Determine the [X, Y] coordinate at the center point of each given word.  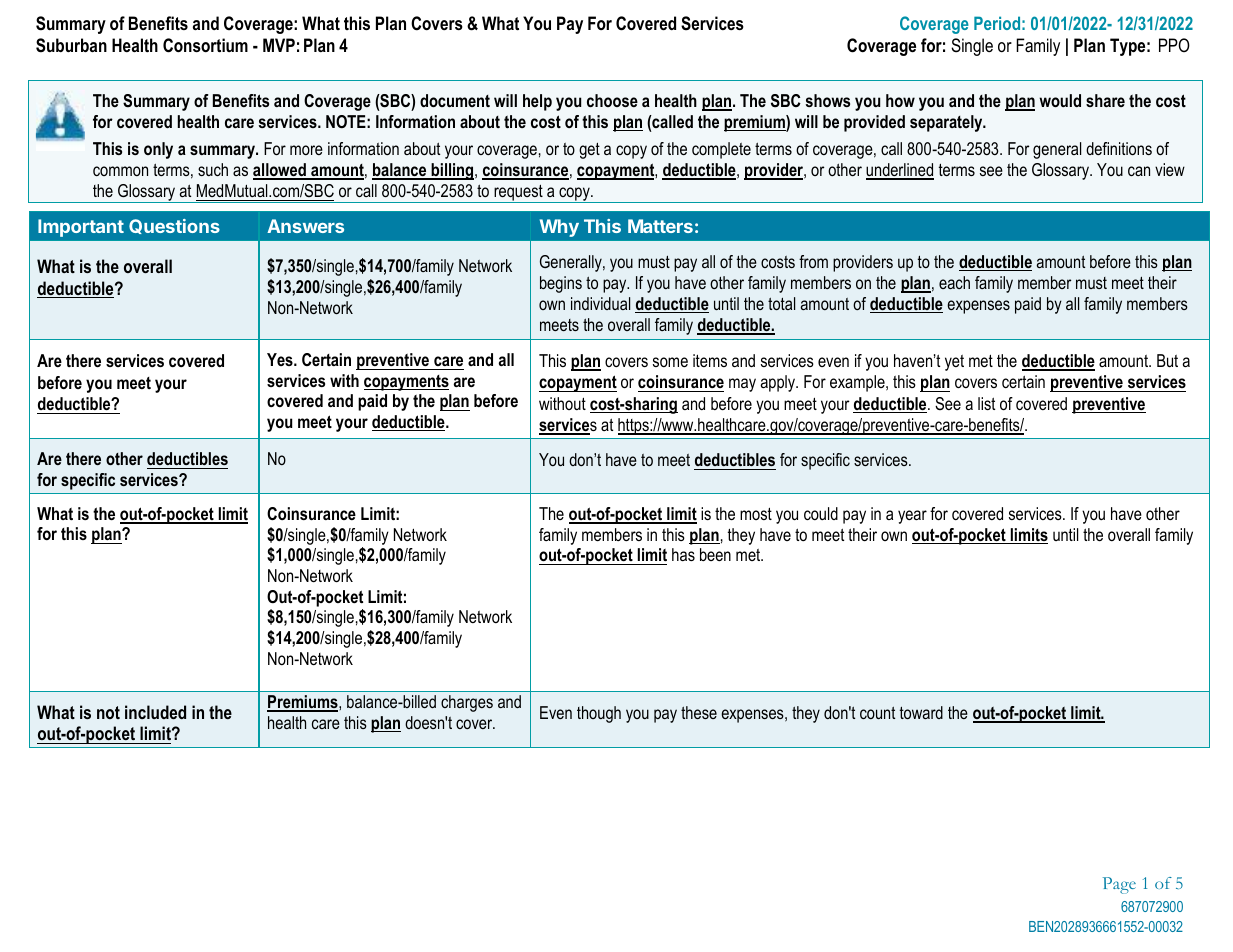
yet [954, 363]
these [699, 712]
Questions [174, 226]
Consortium [205, 45]
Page [1119, 885]
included [155, 712]
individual [600, 303]
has [683, 554]
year [912, 517]
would [1060, 100]
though [599, 714]
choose [612, 100]
